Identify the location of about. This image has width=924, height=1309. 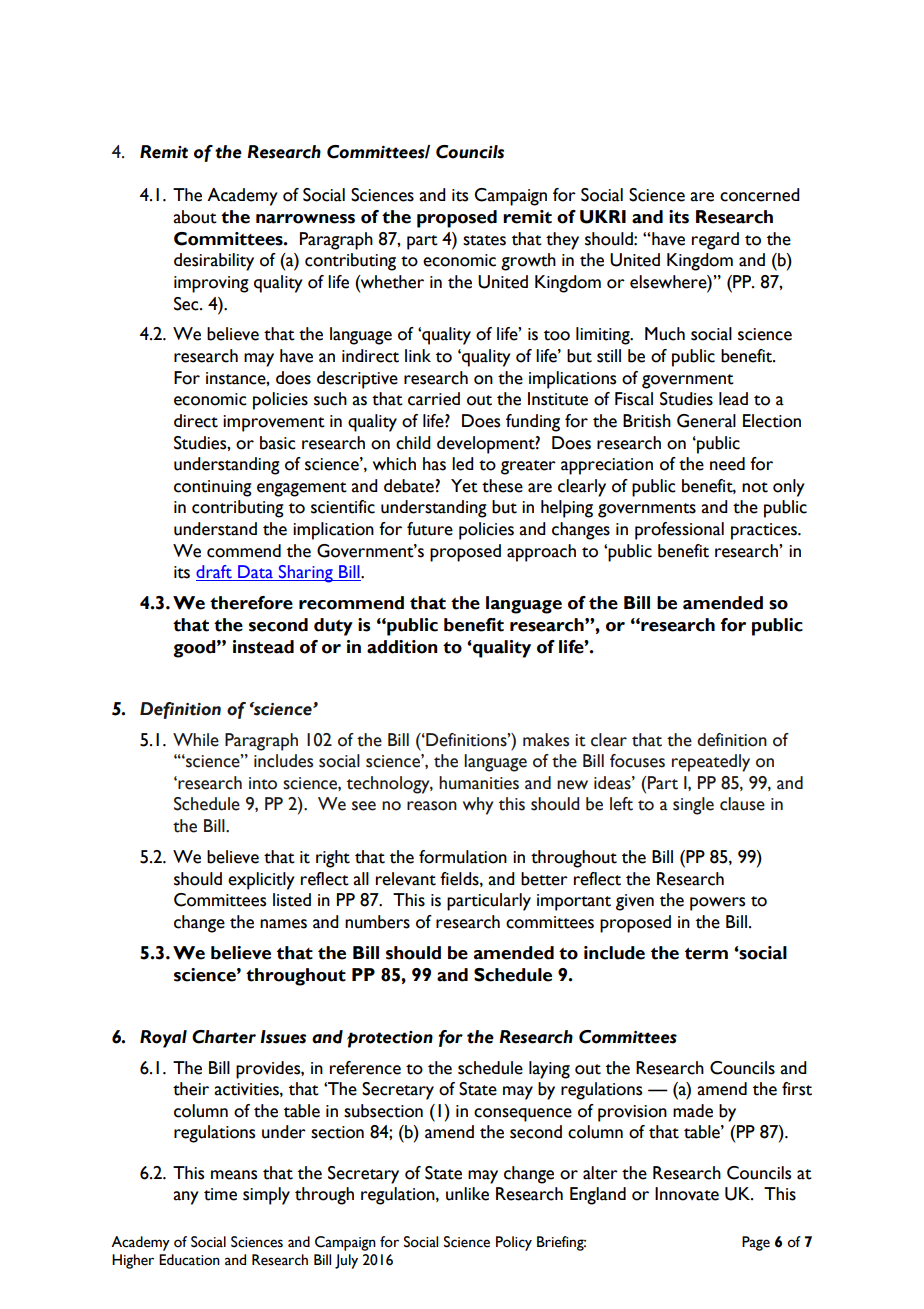
(195, 217).
